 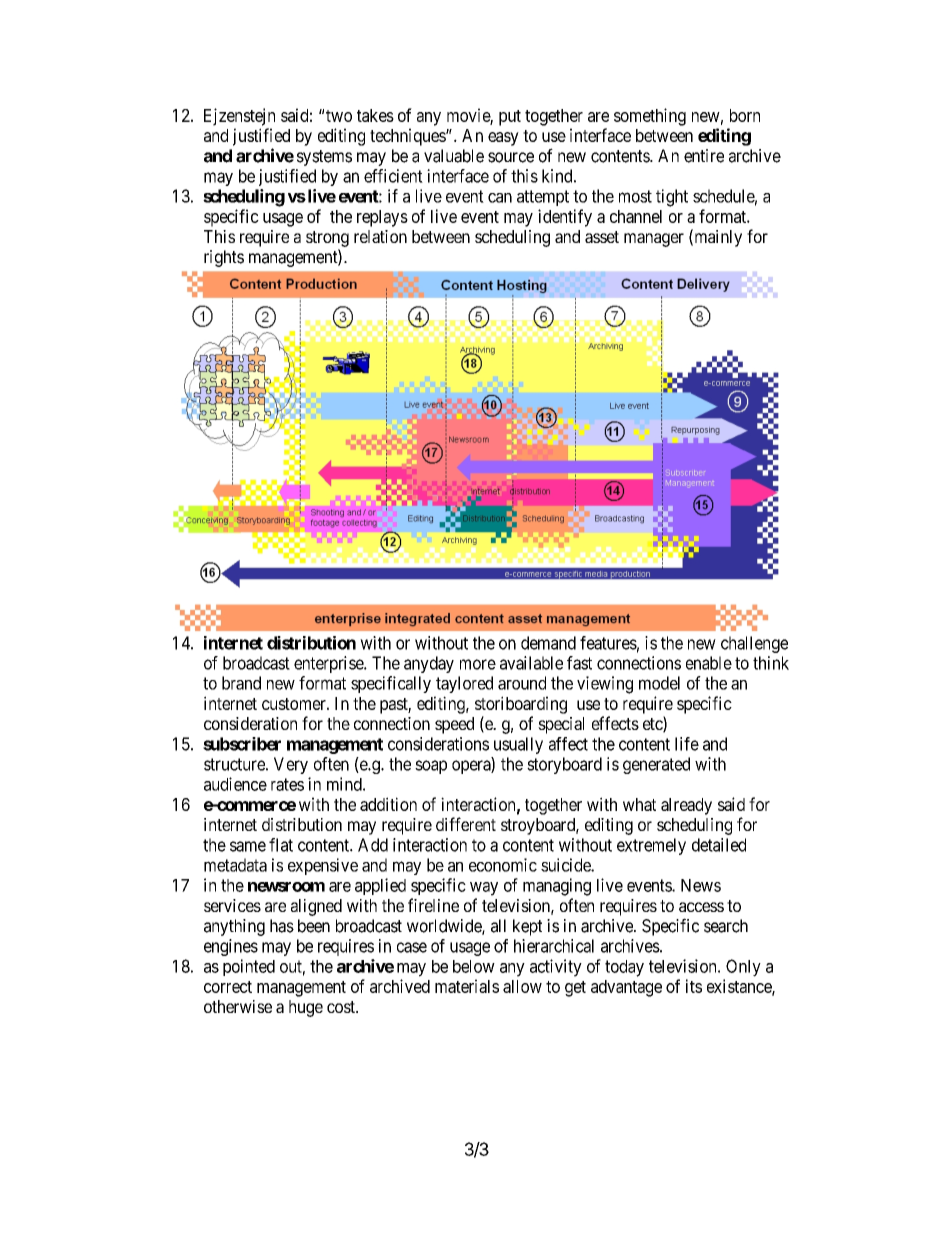 What do you see at coordinates (522, 986) in the screenshot?
I see `allow` at bounding box center [522, 986].
